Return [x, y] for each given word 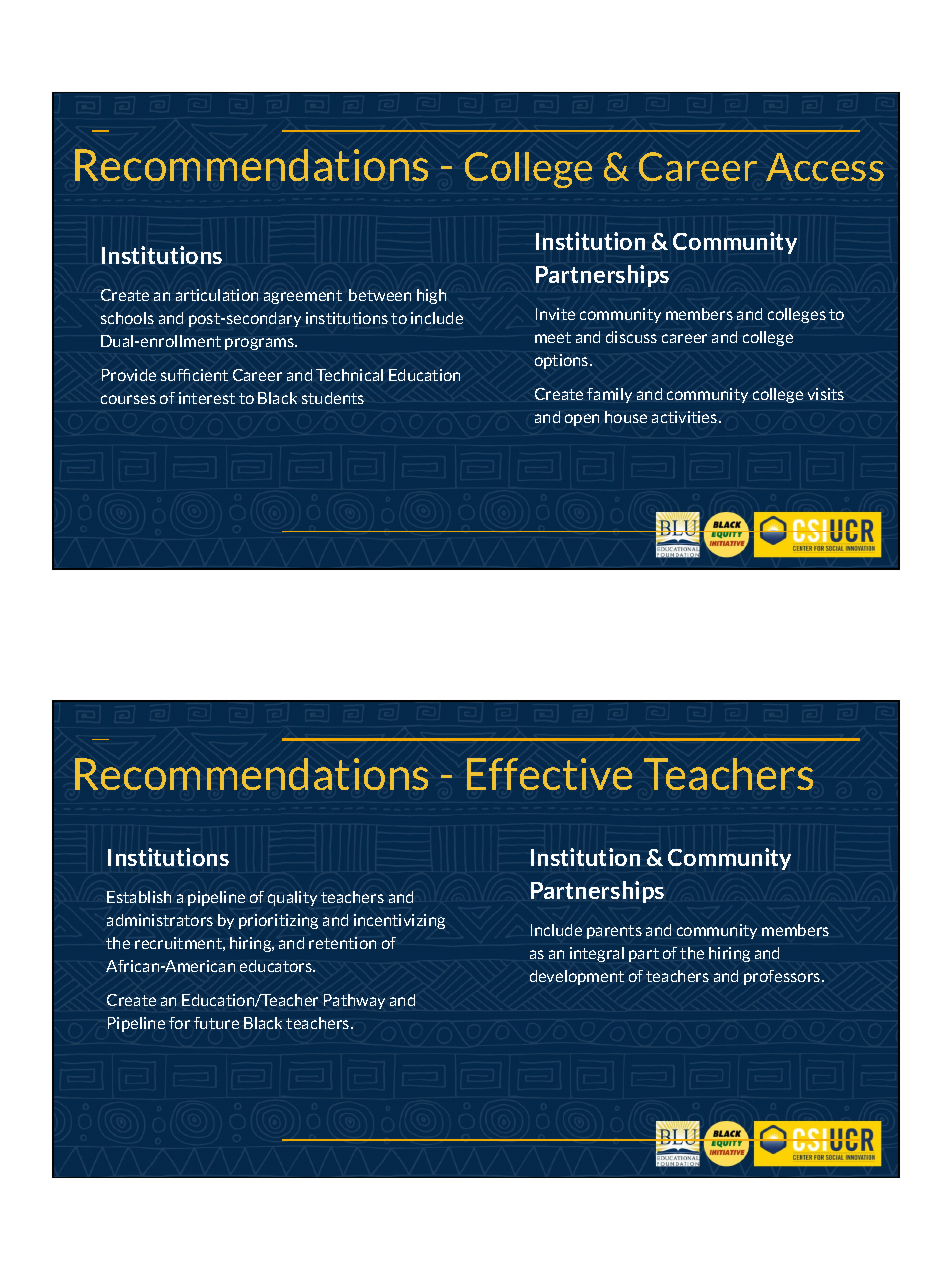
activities [686, 417]
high [431, 296]
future [216, 1023]
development [577, 977]
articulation [217, 295]
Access [825, 167]
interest [207, 398]
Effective [549, 774]
